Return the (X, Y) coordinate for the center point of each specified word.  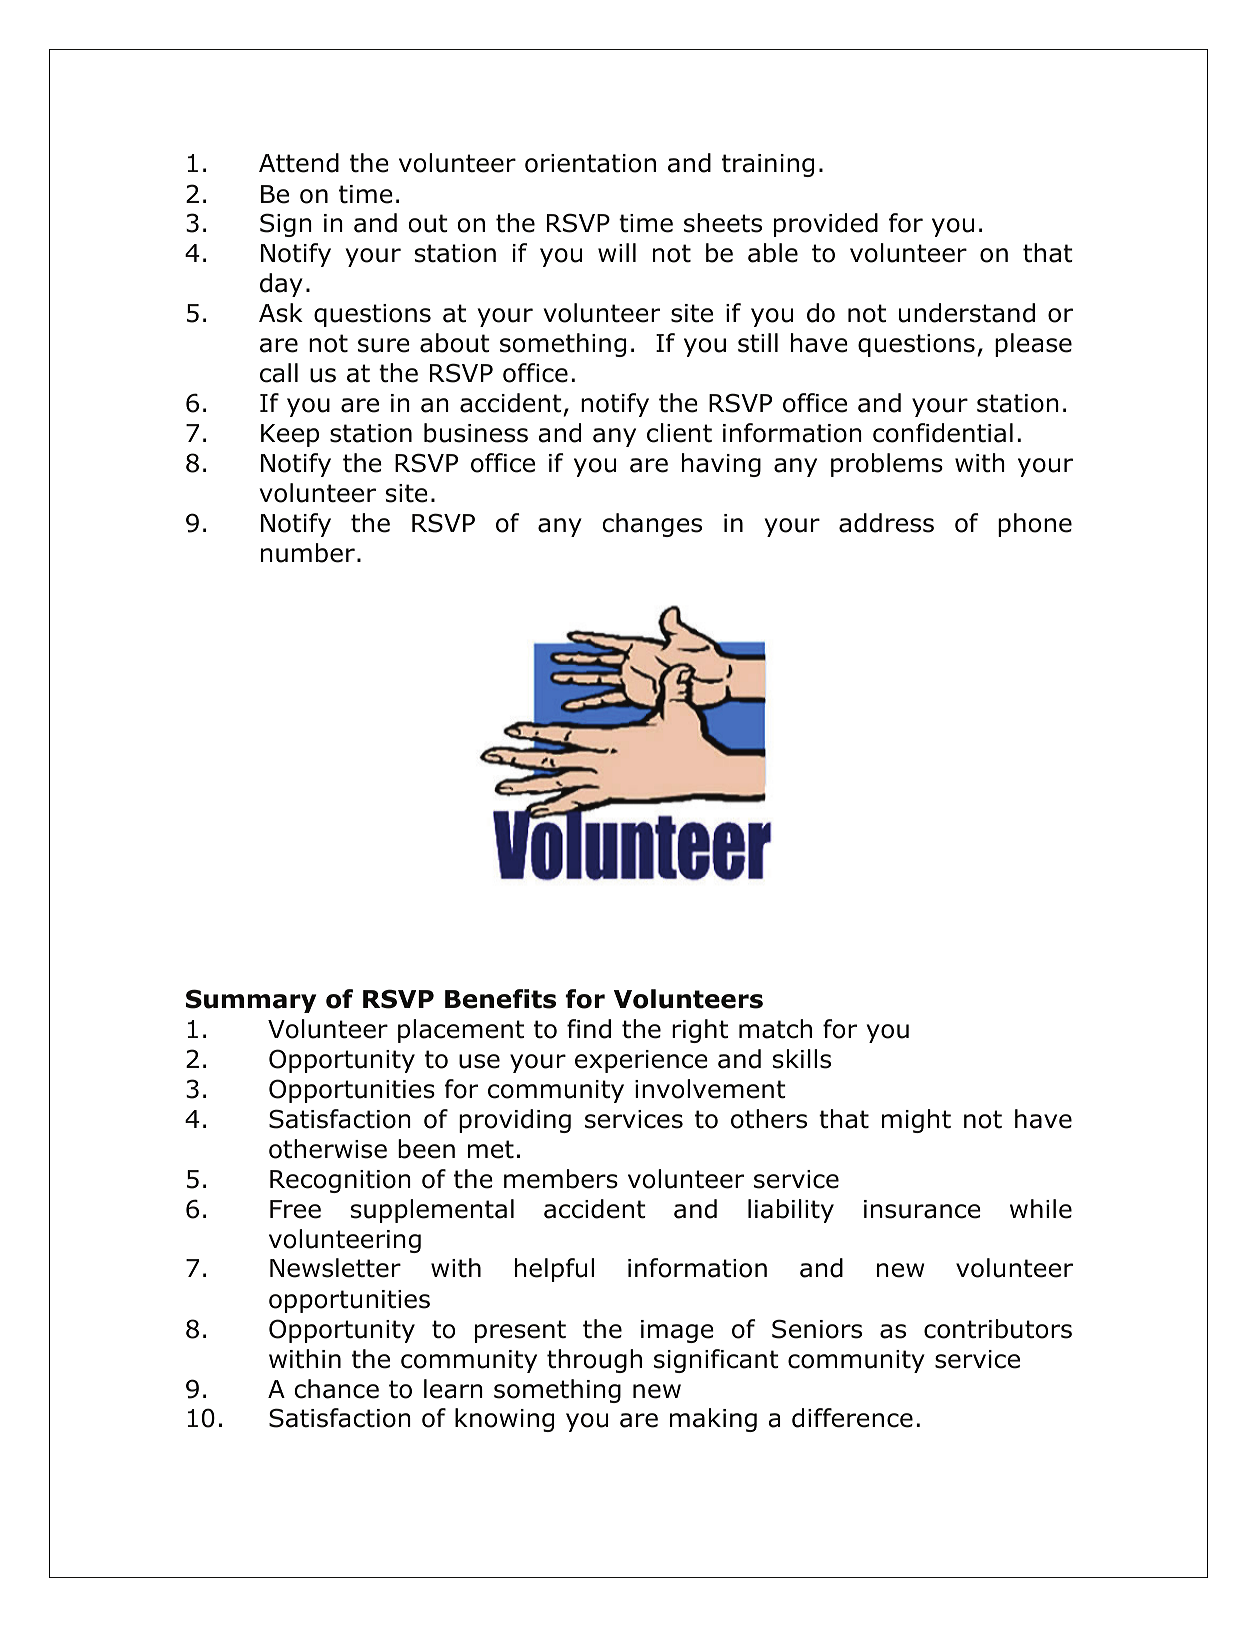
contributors (998, 1329)
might (916, 1121)
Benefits (500, 999)
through (594, 1361)
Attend (299, 163)
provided (826, 225)
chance (336, 1389)
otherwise (328, 1149)
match (775, 1029)
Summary (251, 1001)
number (308, 553)
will (617, 252)
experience (641, 1061)
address (886, 523)
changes (652, 525)
